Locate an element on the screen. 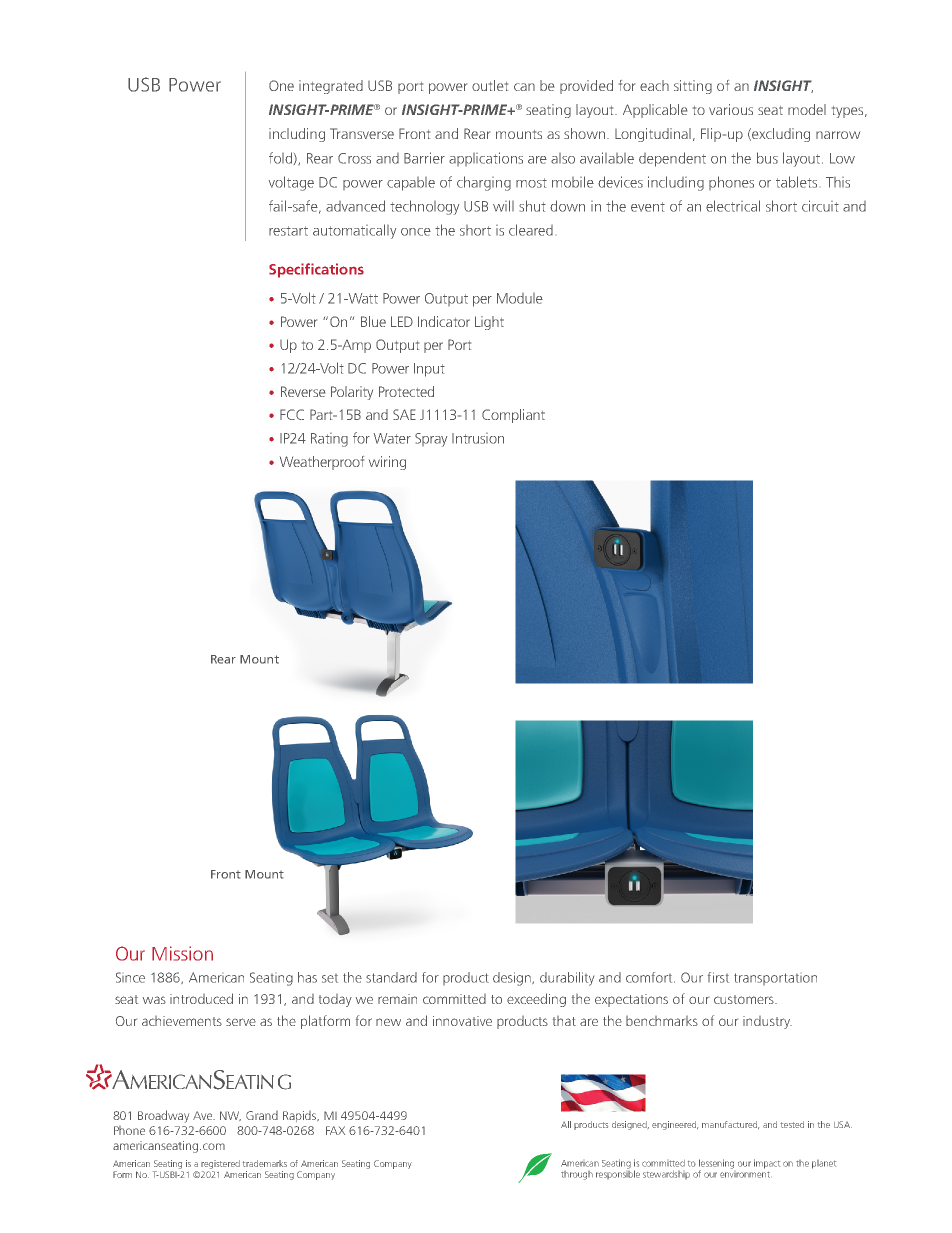 The image size is (952, 1233). registered is located at coordinates (220, 1164).
